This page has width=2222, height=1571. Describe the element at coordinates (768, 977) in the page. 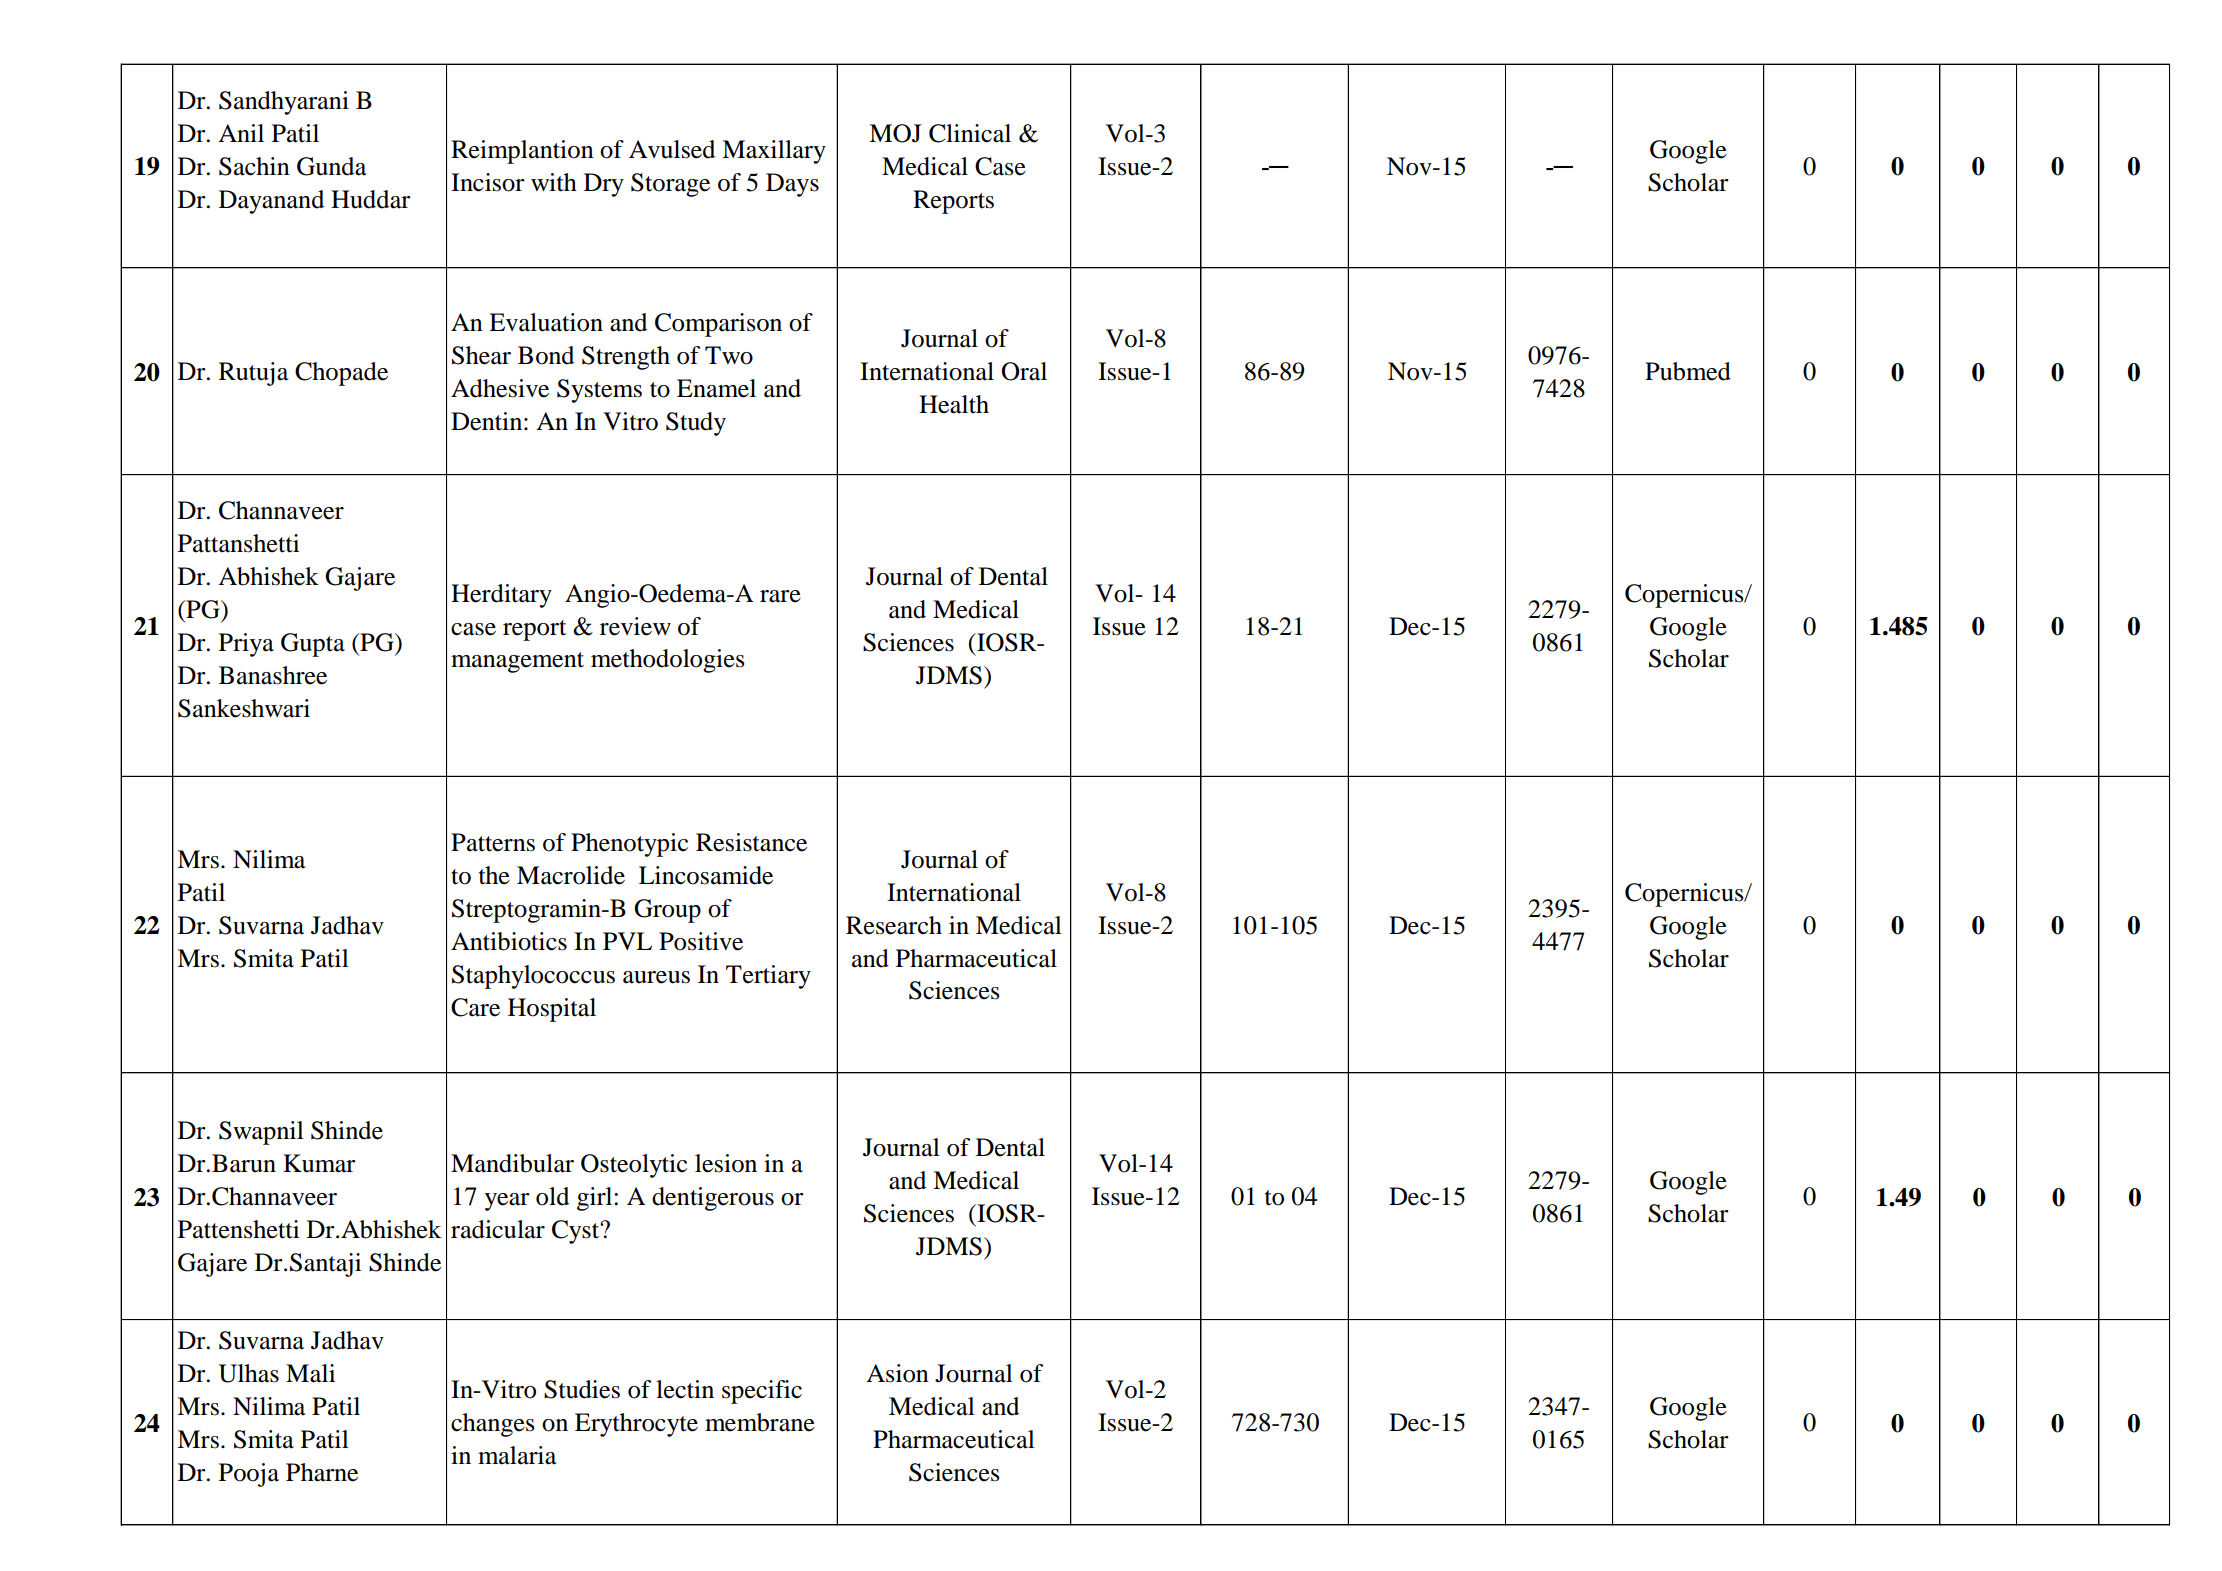

I see `Tertiary` at that location.
